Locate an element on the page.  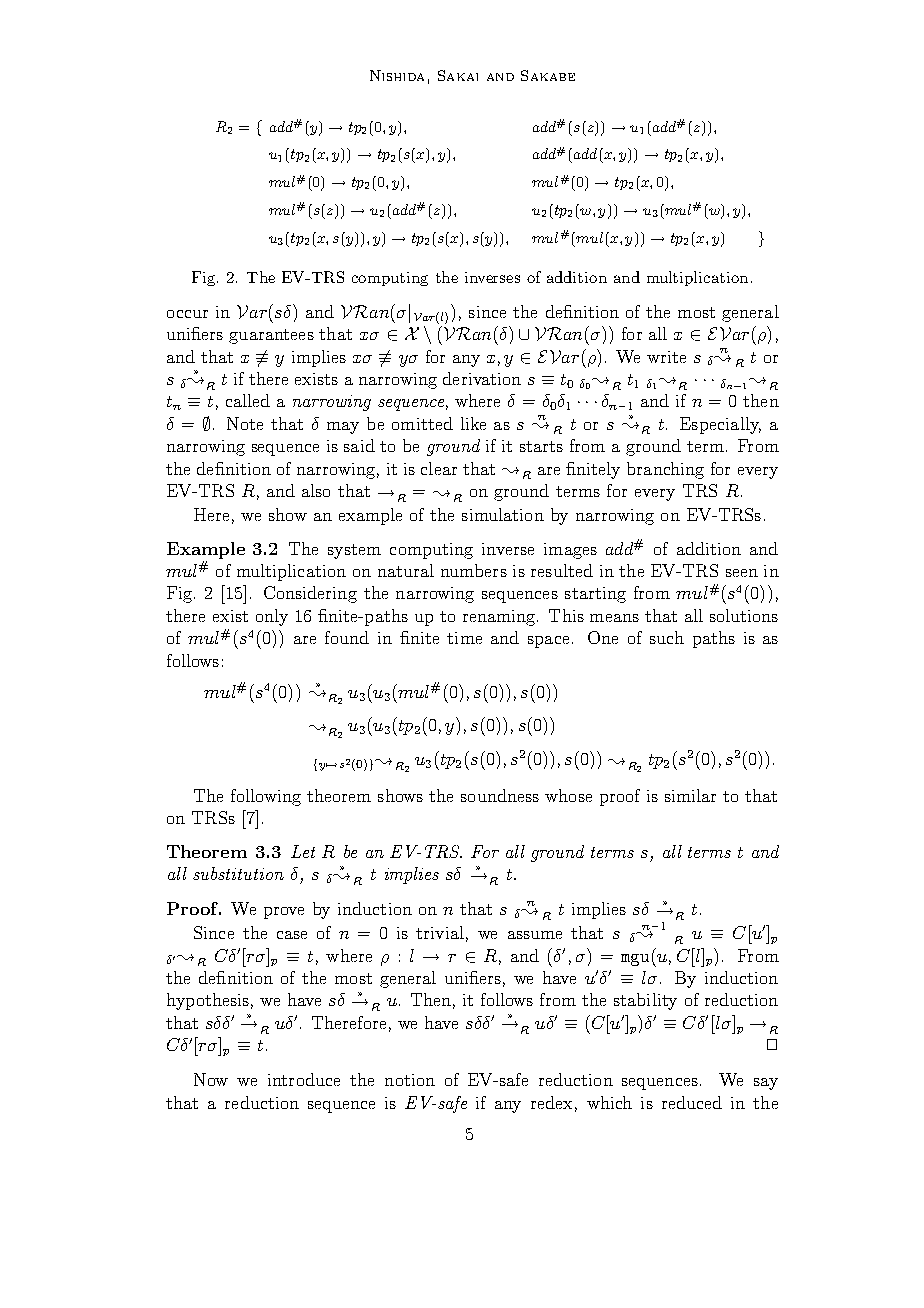
reduced is located at coordinates (692, 1102).
